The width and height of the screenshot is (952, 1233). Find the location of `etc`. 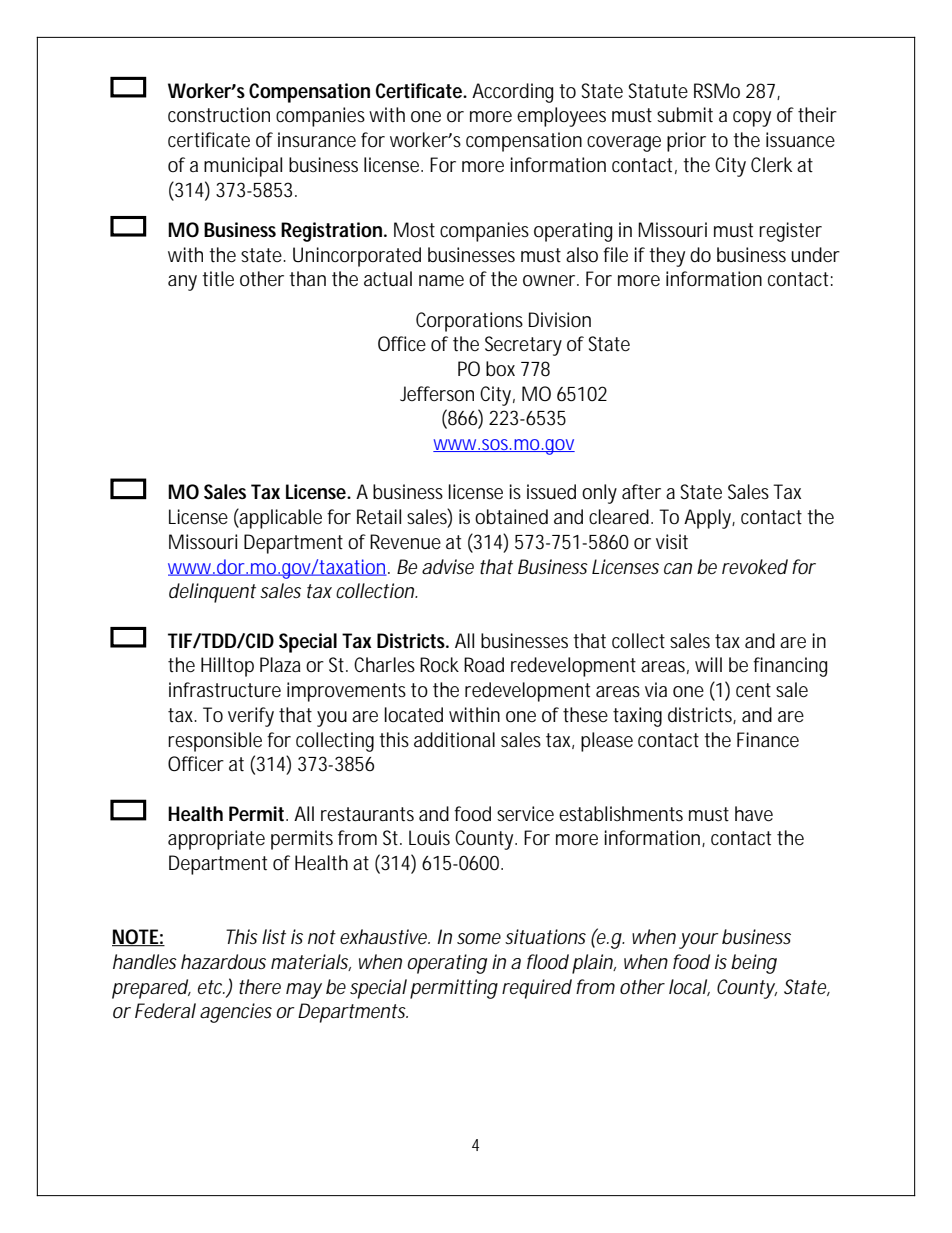

etc is located at coordinates (211, 987).
